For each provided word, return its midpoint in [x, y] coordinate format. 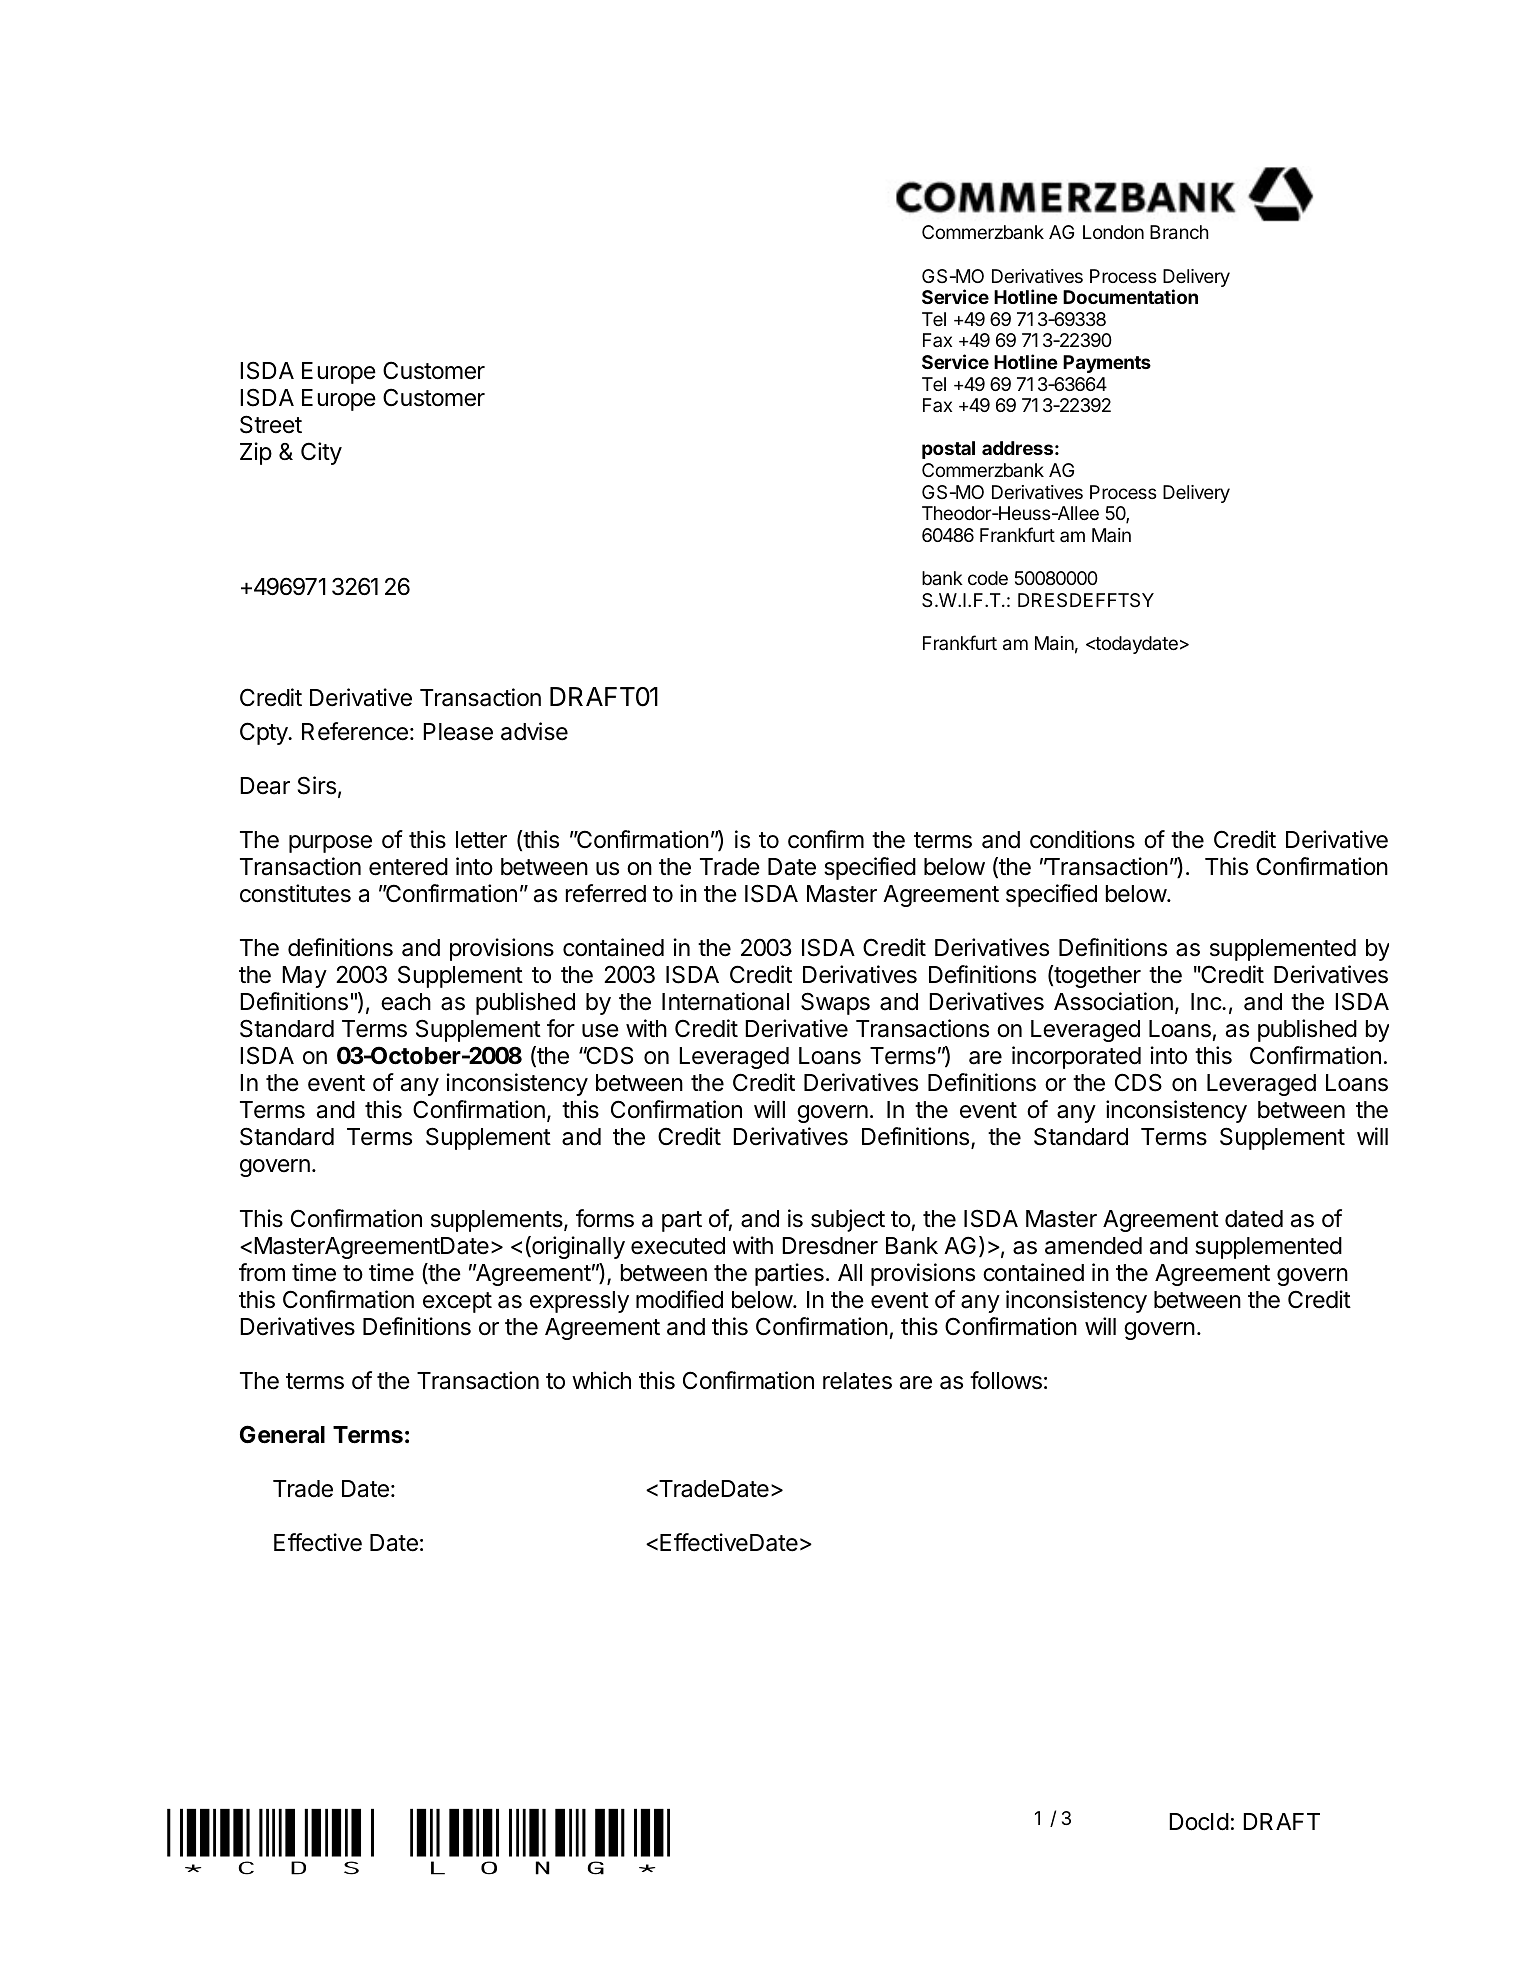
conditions [1082, 839]
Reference [355, 731]
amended [1093, 1246]
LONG [514, 1842]
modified [679, 1299]
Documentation [1130, 296]
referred [606, 893]
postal [948, 450]
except [457, 1302]
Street [271, 424]
